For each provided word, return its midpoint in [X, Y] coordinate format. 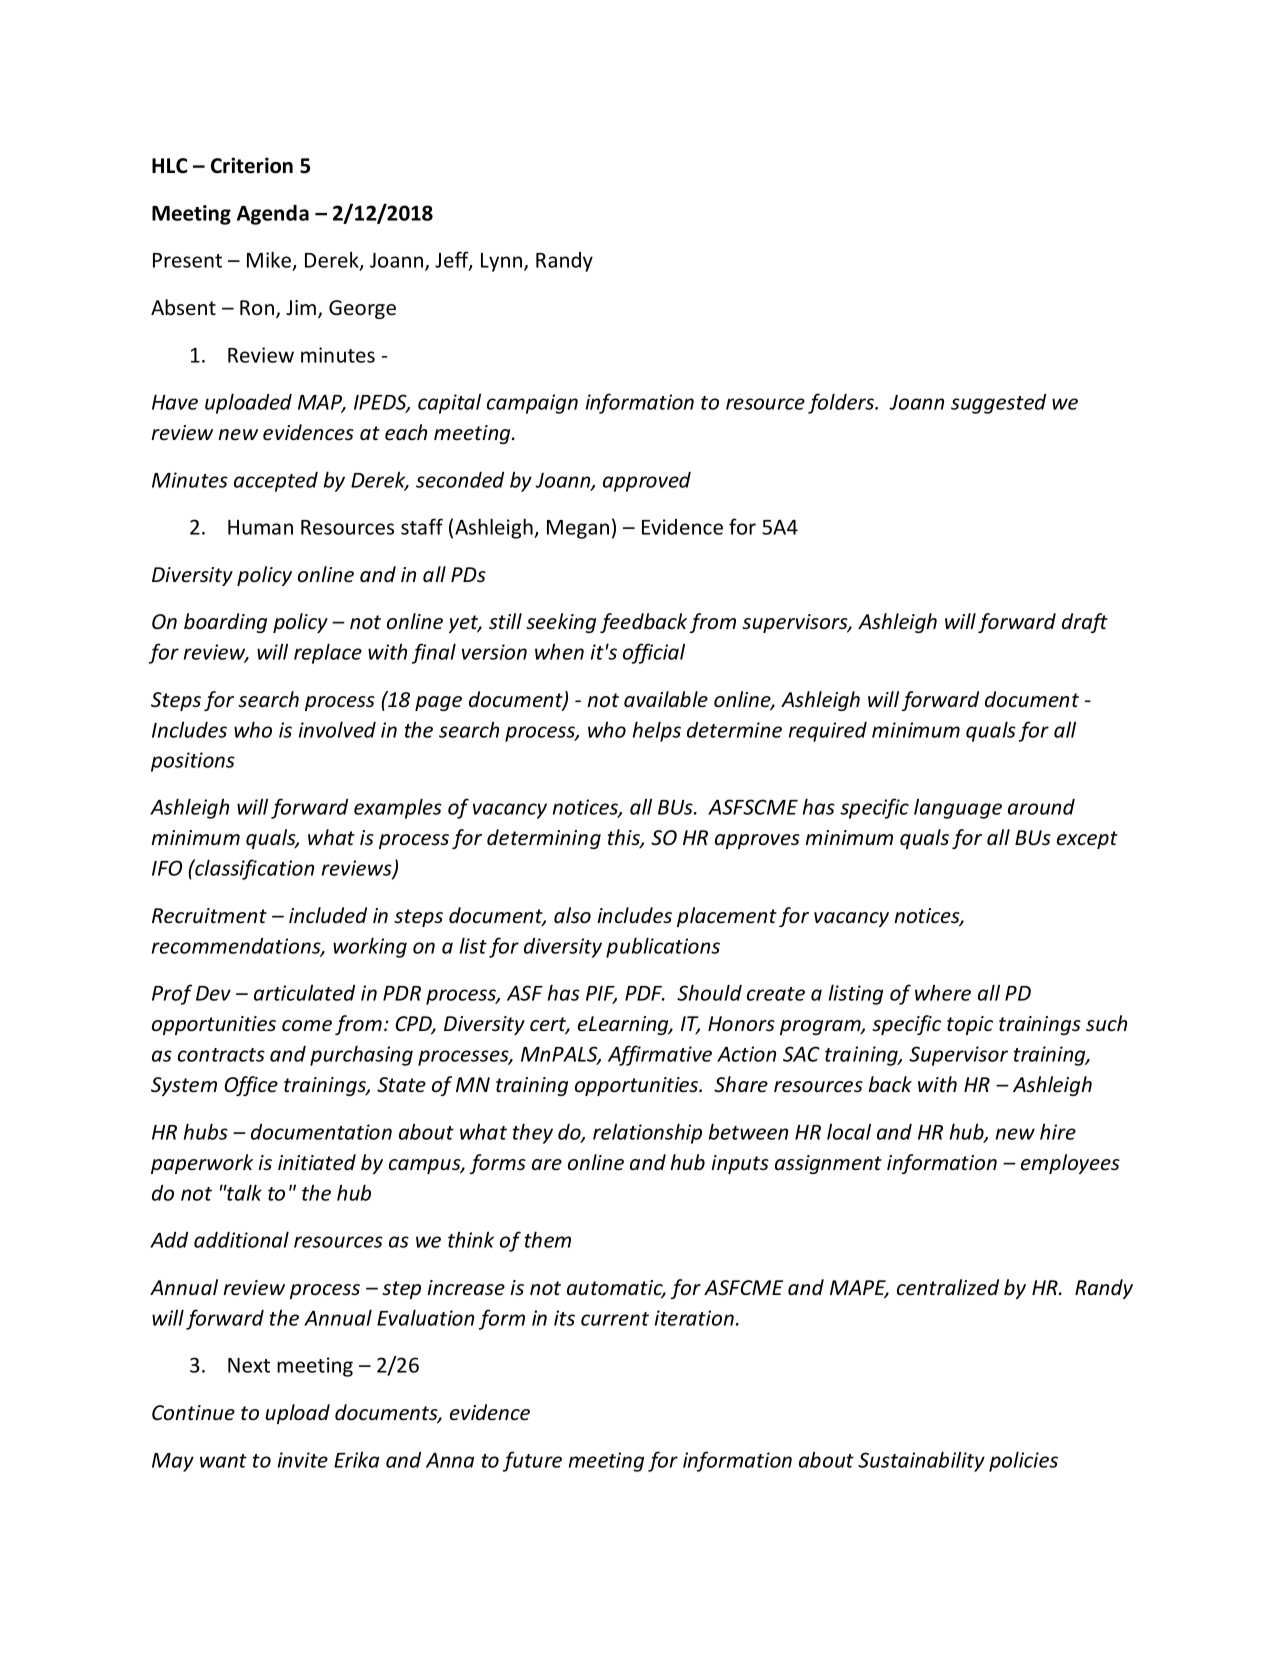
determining [544, 839]
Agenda [273, 215]
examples [398, 808]
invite [303, 1460]
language [958, 808]
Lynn [503, 262]
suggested [998, 404]
